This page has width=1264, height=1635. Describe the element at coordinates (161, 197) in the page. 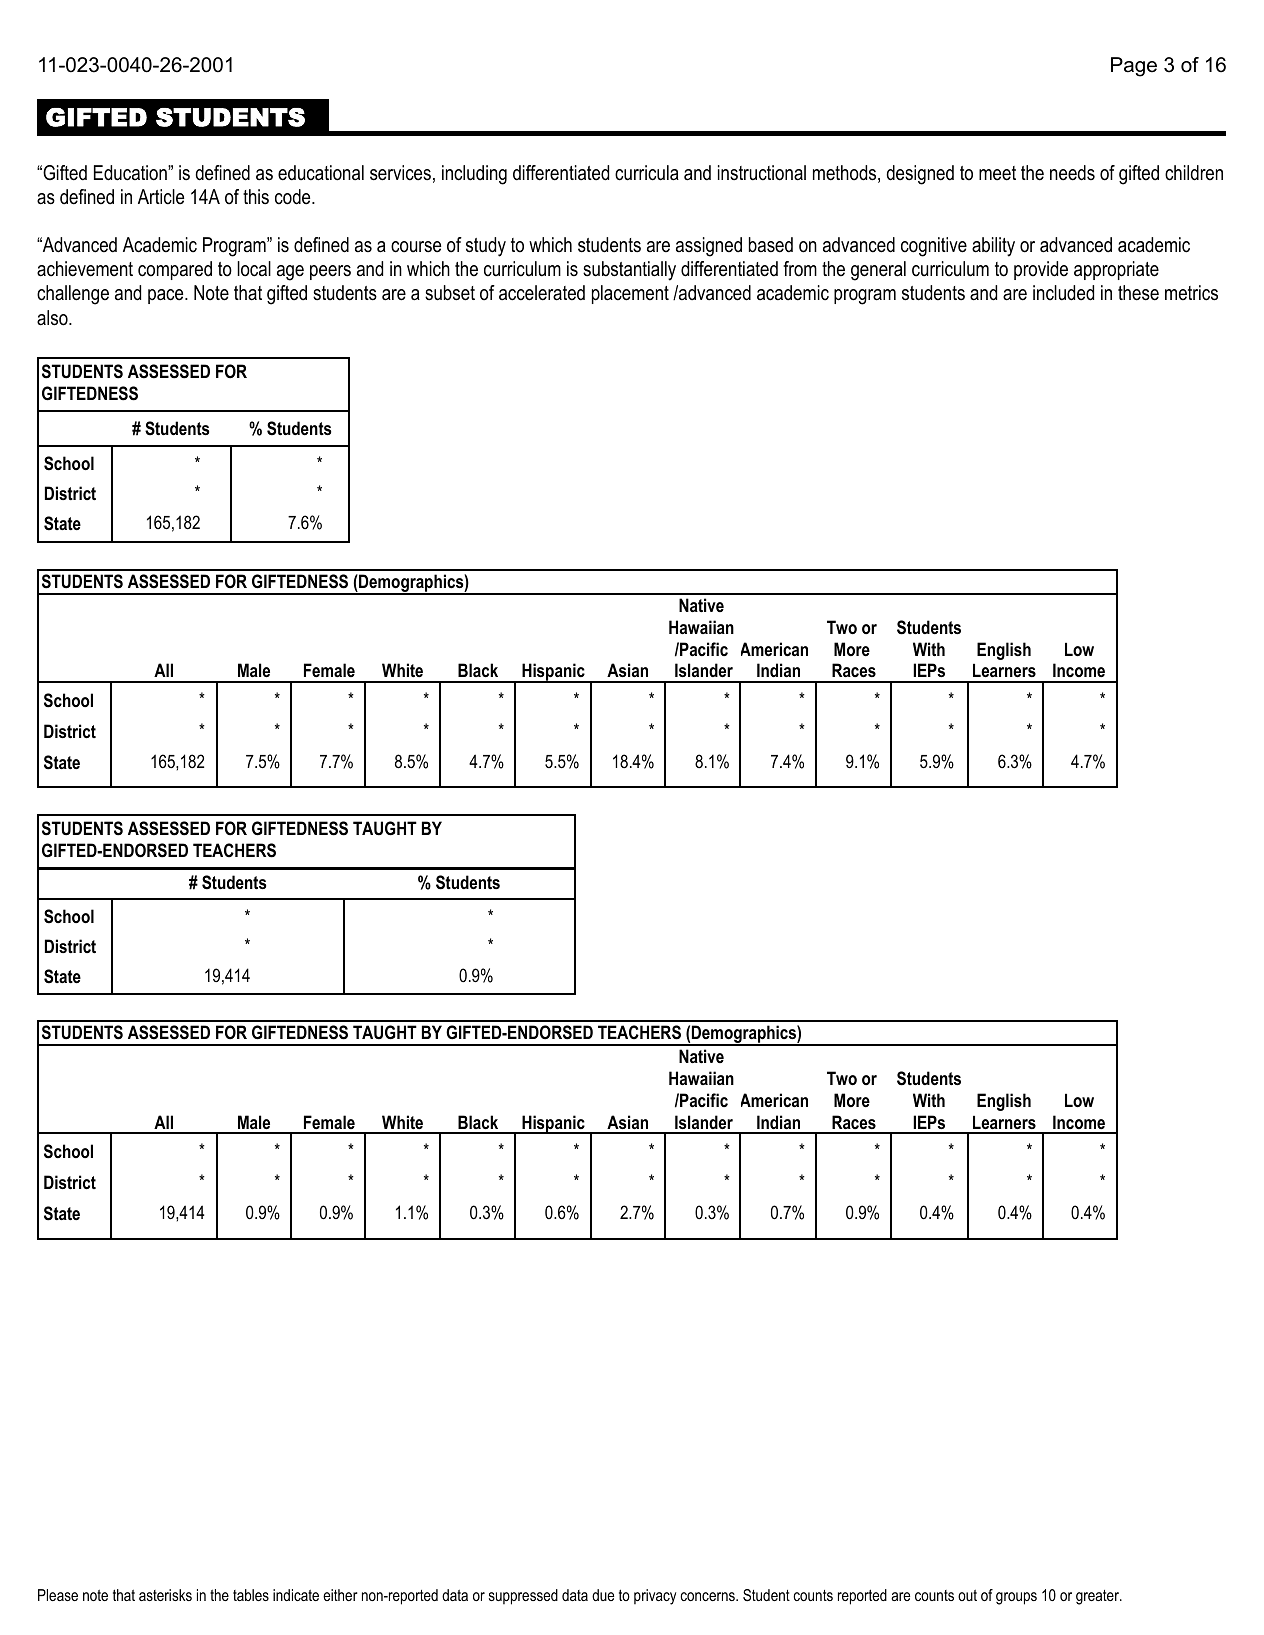

I see `Article` at that location.
